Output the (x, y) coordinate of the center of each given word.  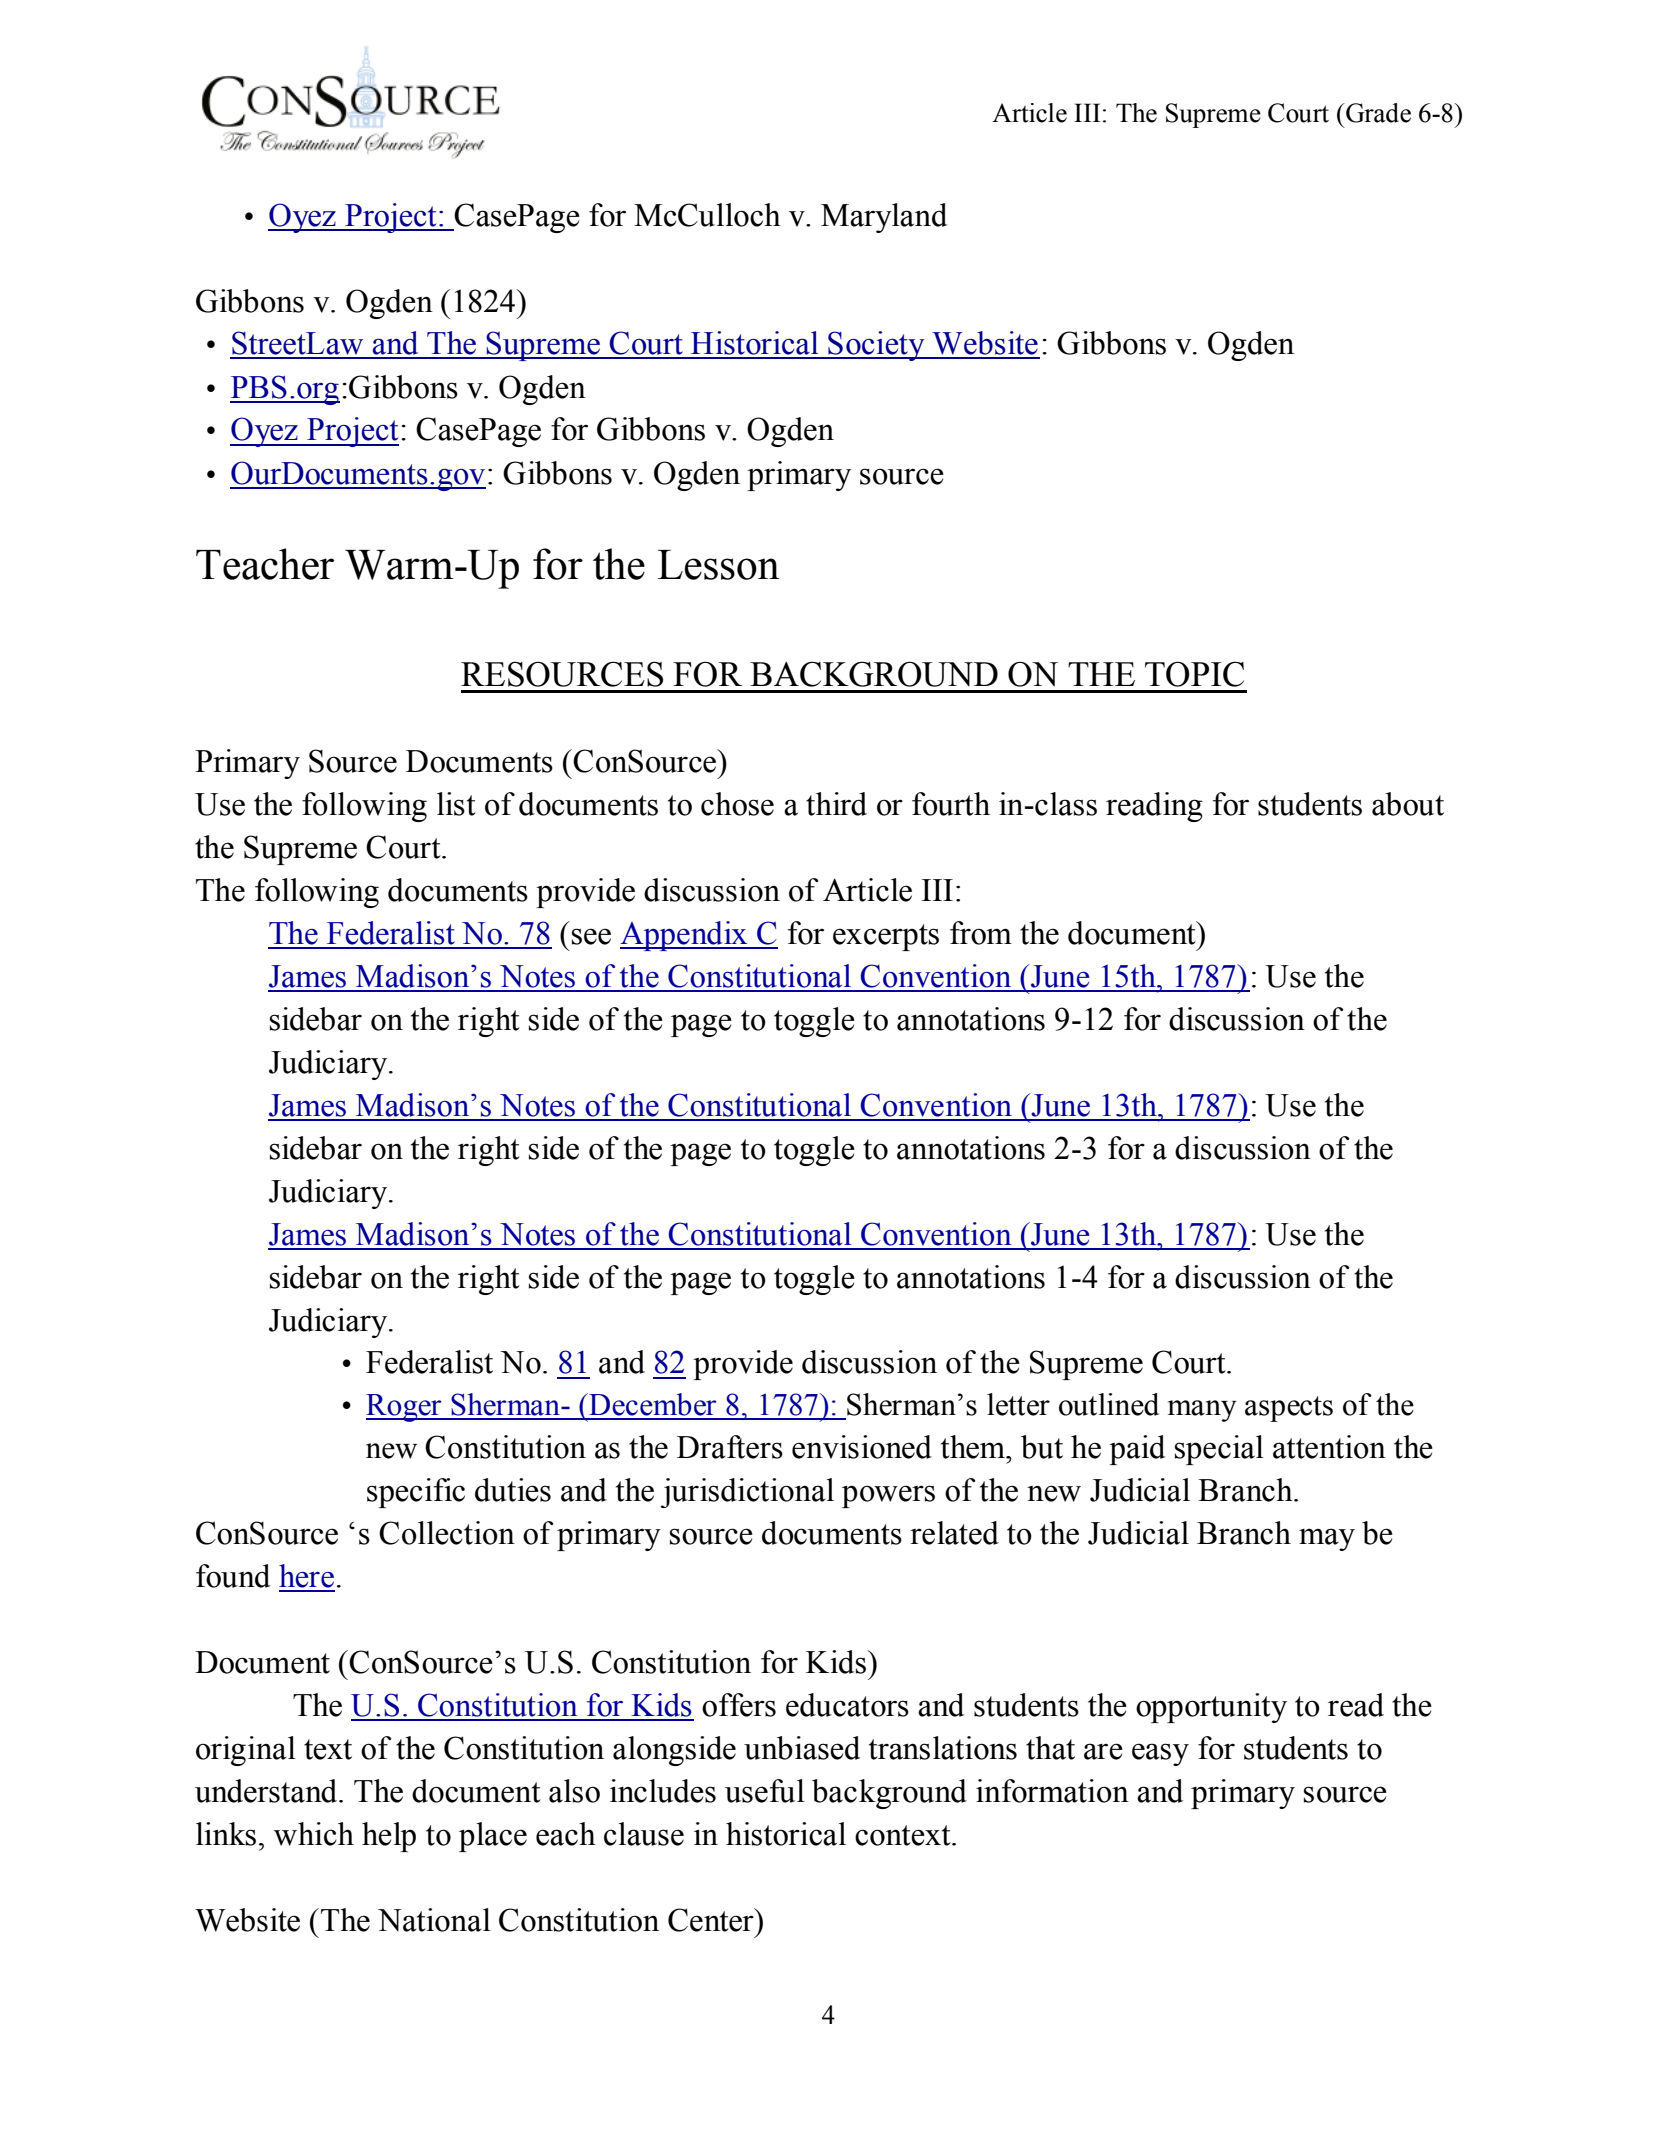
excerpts (886, 937)
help (389, 1837)
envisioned (862, 1447)
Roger (405, 1408)
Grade (1377, 113)
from (981, 933)
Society (876, 346)
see (591, 936)
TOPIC (1194, 674)
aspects (1289, 1409)
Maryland (884, 218)
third (836, 804)
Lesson (718, 565)
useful (765, 1791)
